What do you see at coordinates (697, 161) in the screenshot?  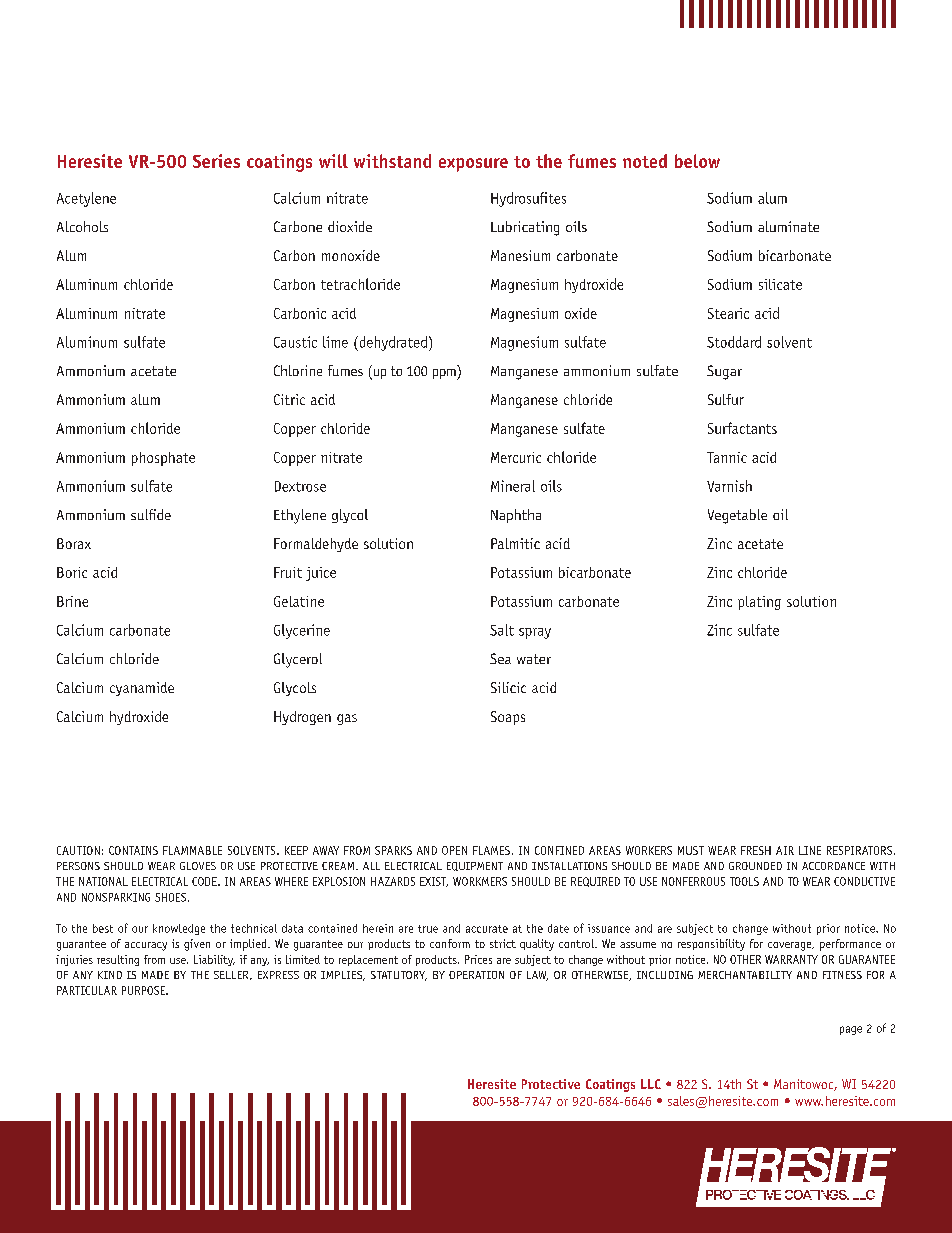 I see `below` at bounding box center [697, 161].
